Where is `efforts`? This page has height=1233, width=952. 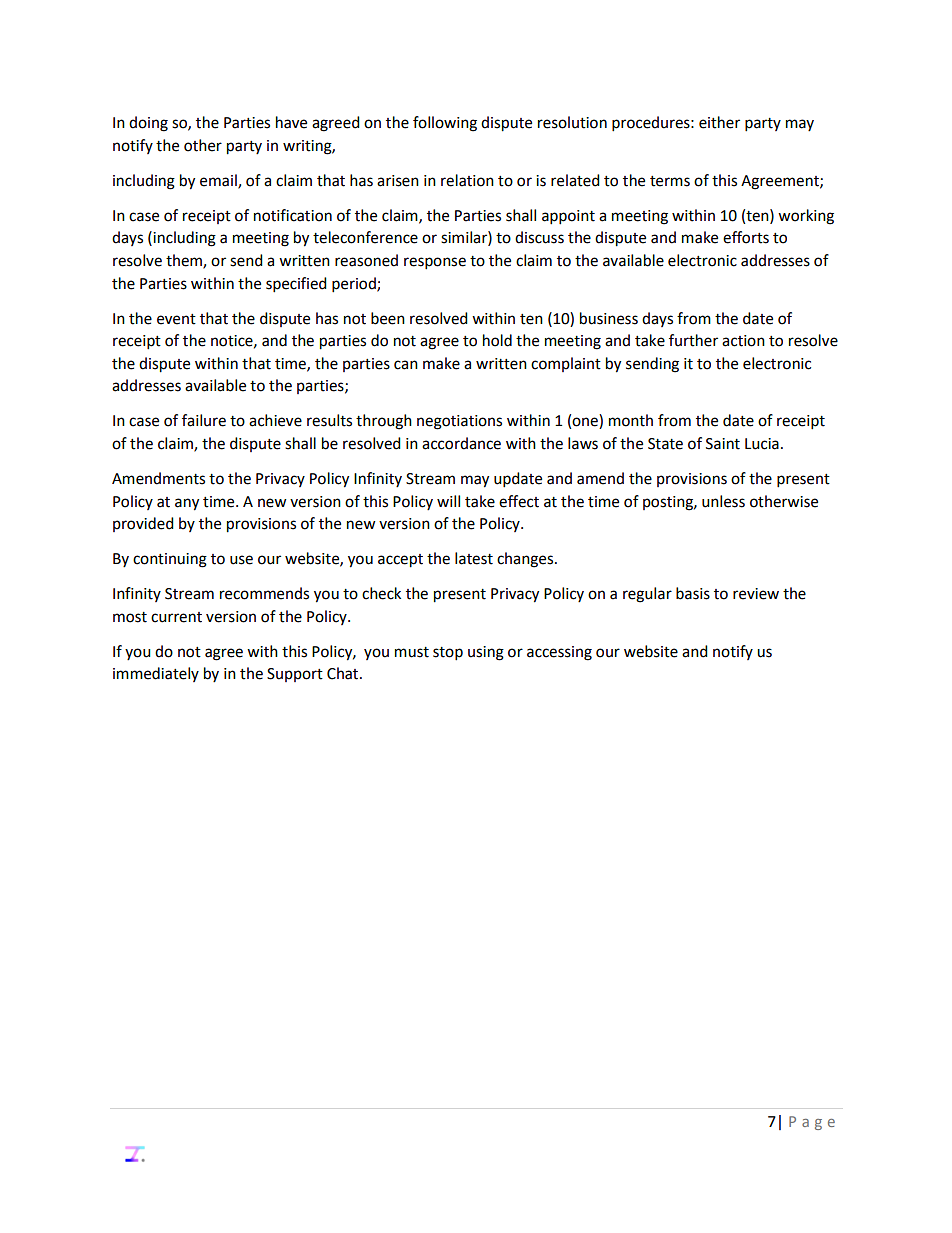
efforts is located at coordinates (746, 237).
